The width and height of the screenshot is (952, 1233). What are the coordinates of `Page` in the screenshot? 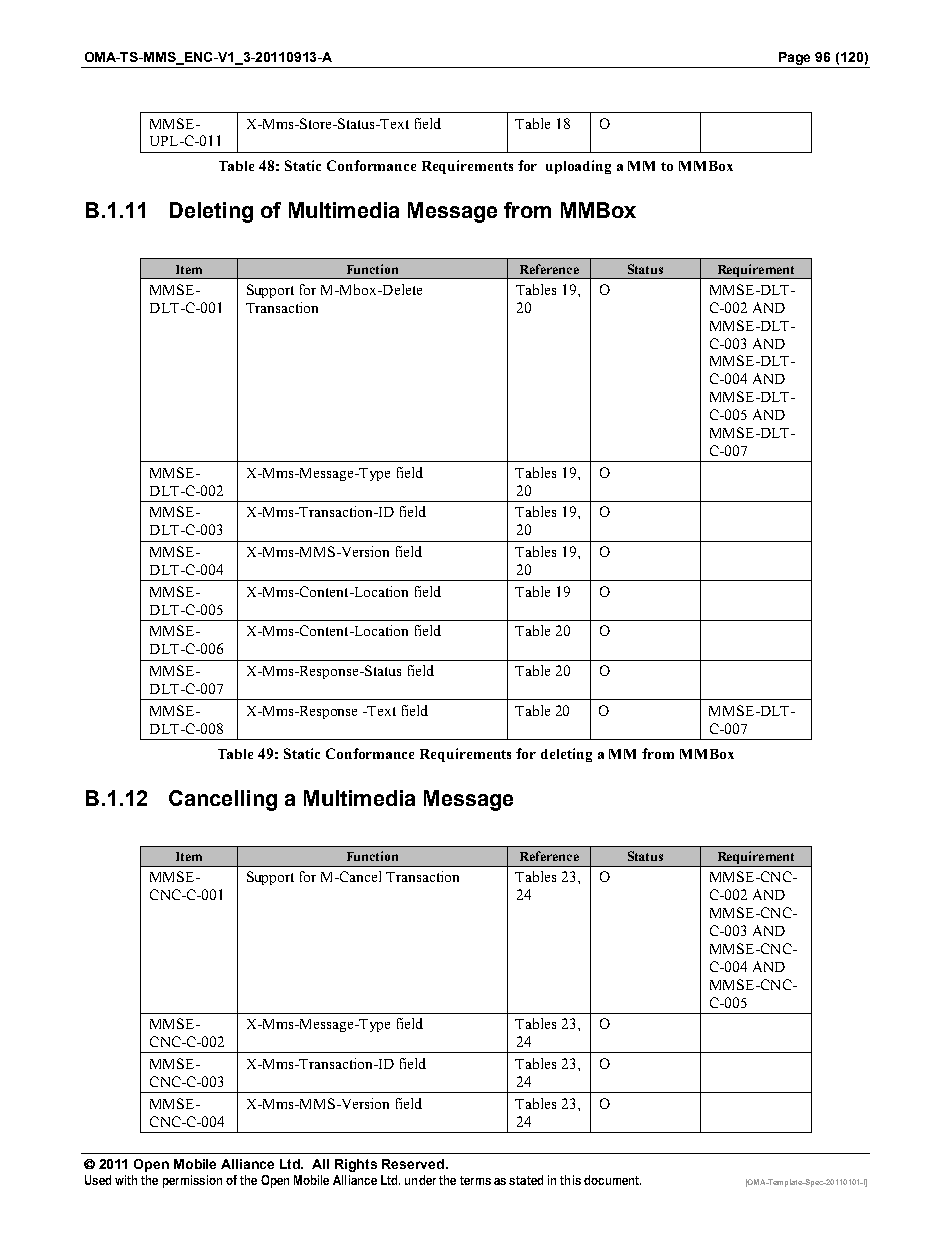 It's located at (795, 60).
